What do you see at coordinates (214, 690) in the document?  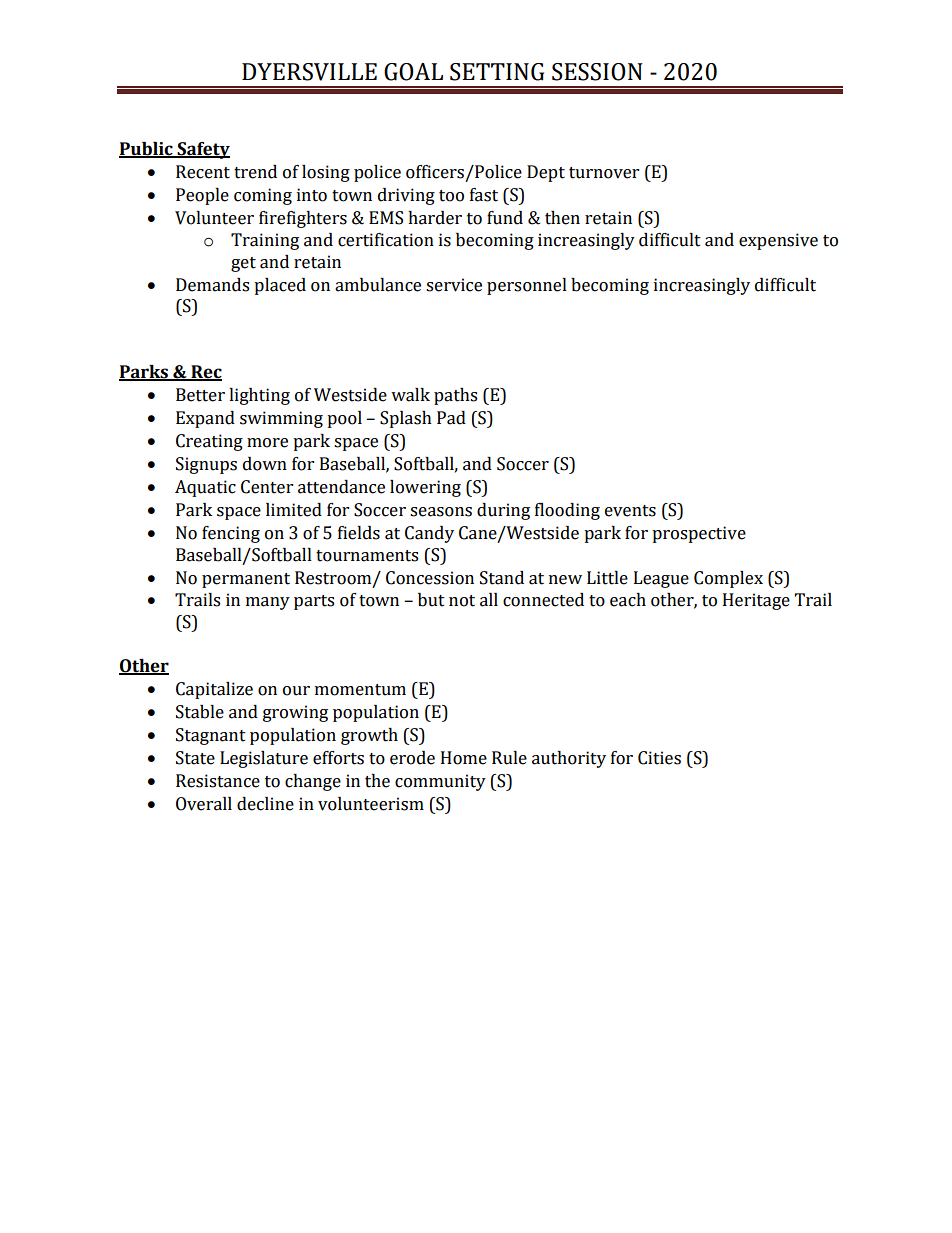 I see `Capitalize` at bounding box center [214, 690].
